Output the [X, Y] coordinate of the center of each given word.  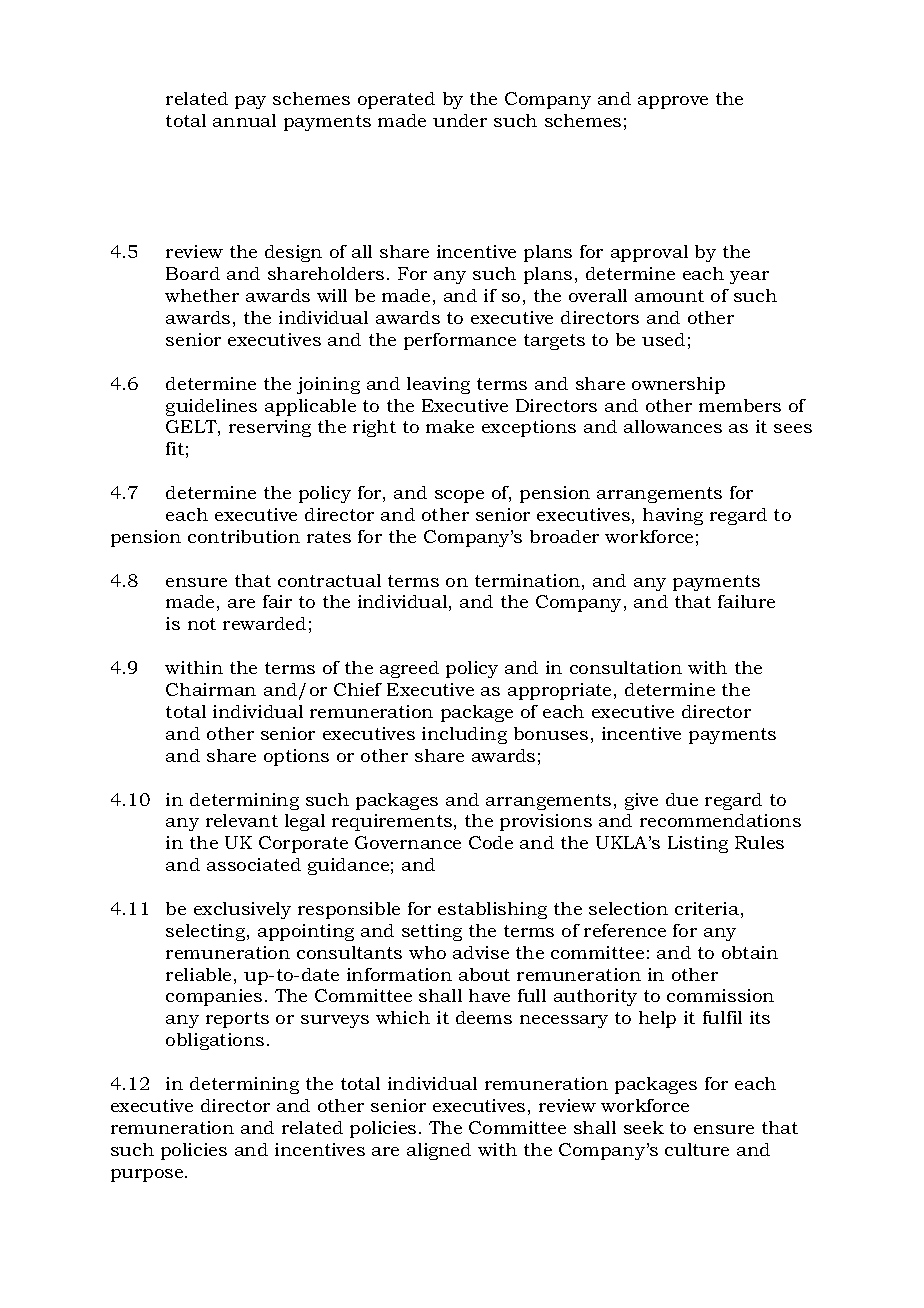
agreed [409, 669]
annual [244, 120]
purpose [148, 1175]
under [460, 120]
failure [746, 601]
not [202, 624]
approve [673, 102]
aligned [439, 1151]
